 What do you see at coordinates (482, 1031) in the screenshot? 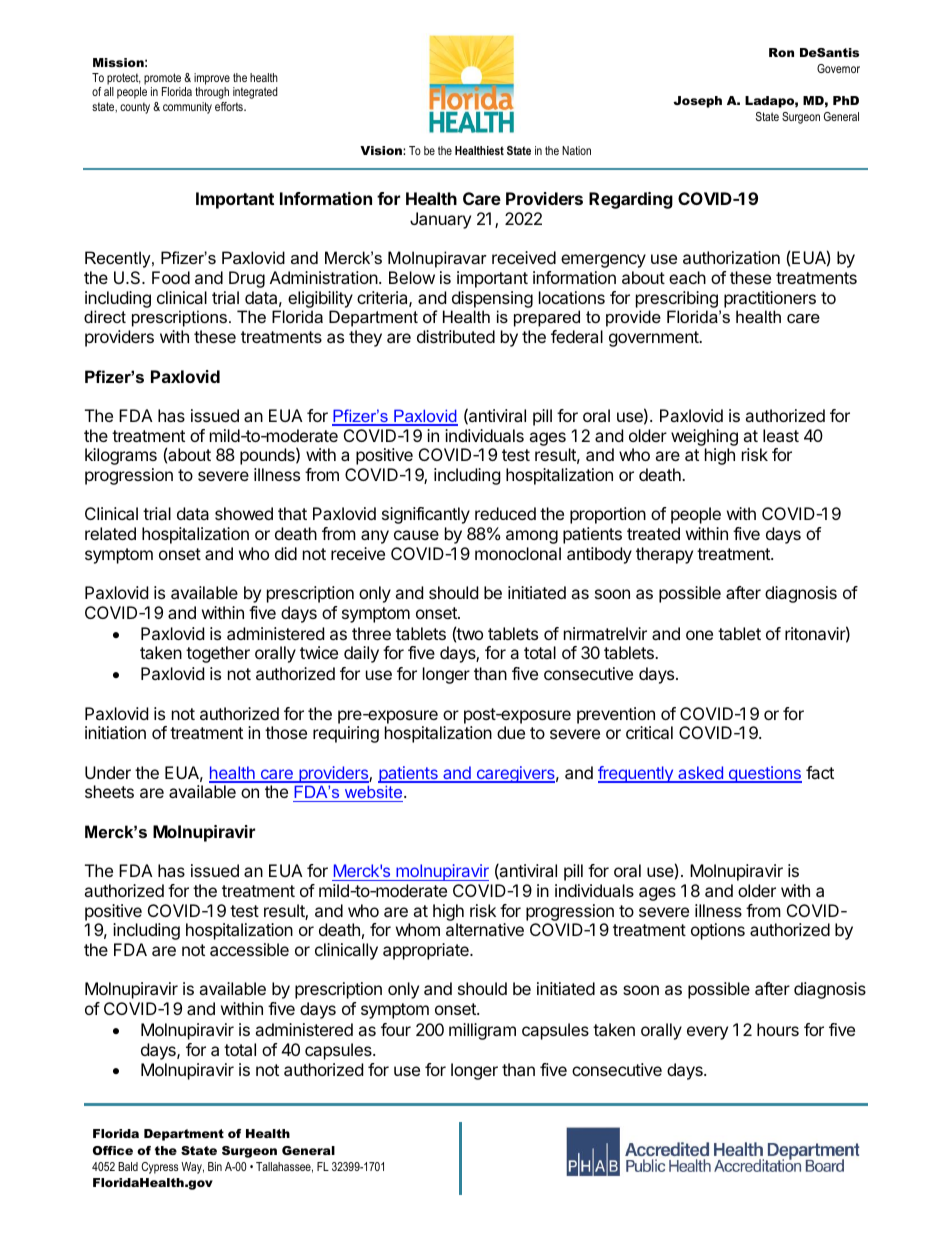
I see `milligram` at bounding box center [482, 1031].
